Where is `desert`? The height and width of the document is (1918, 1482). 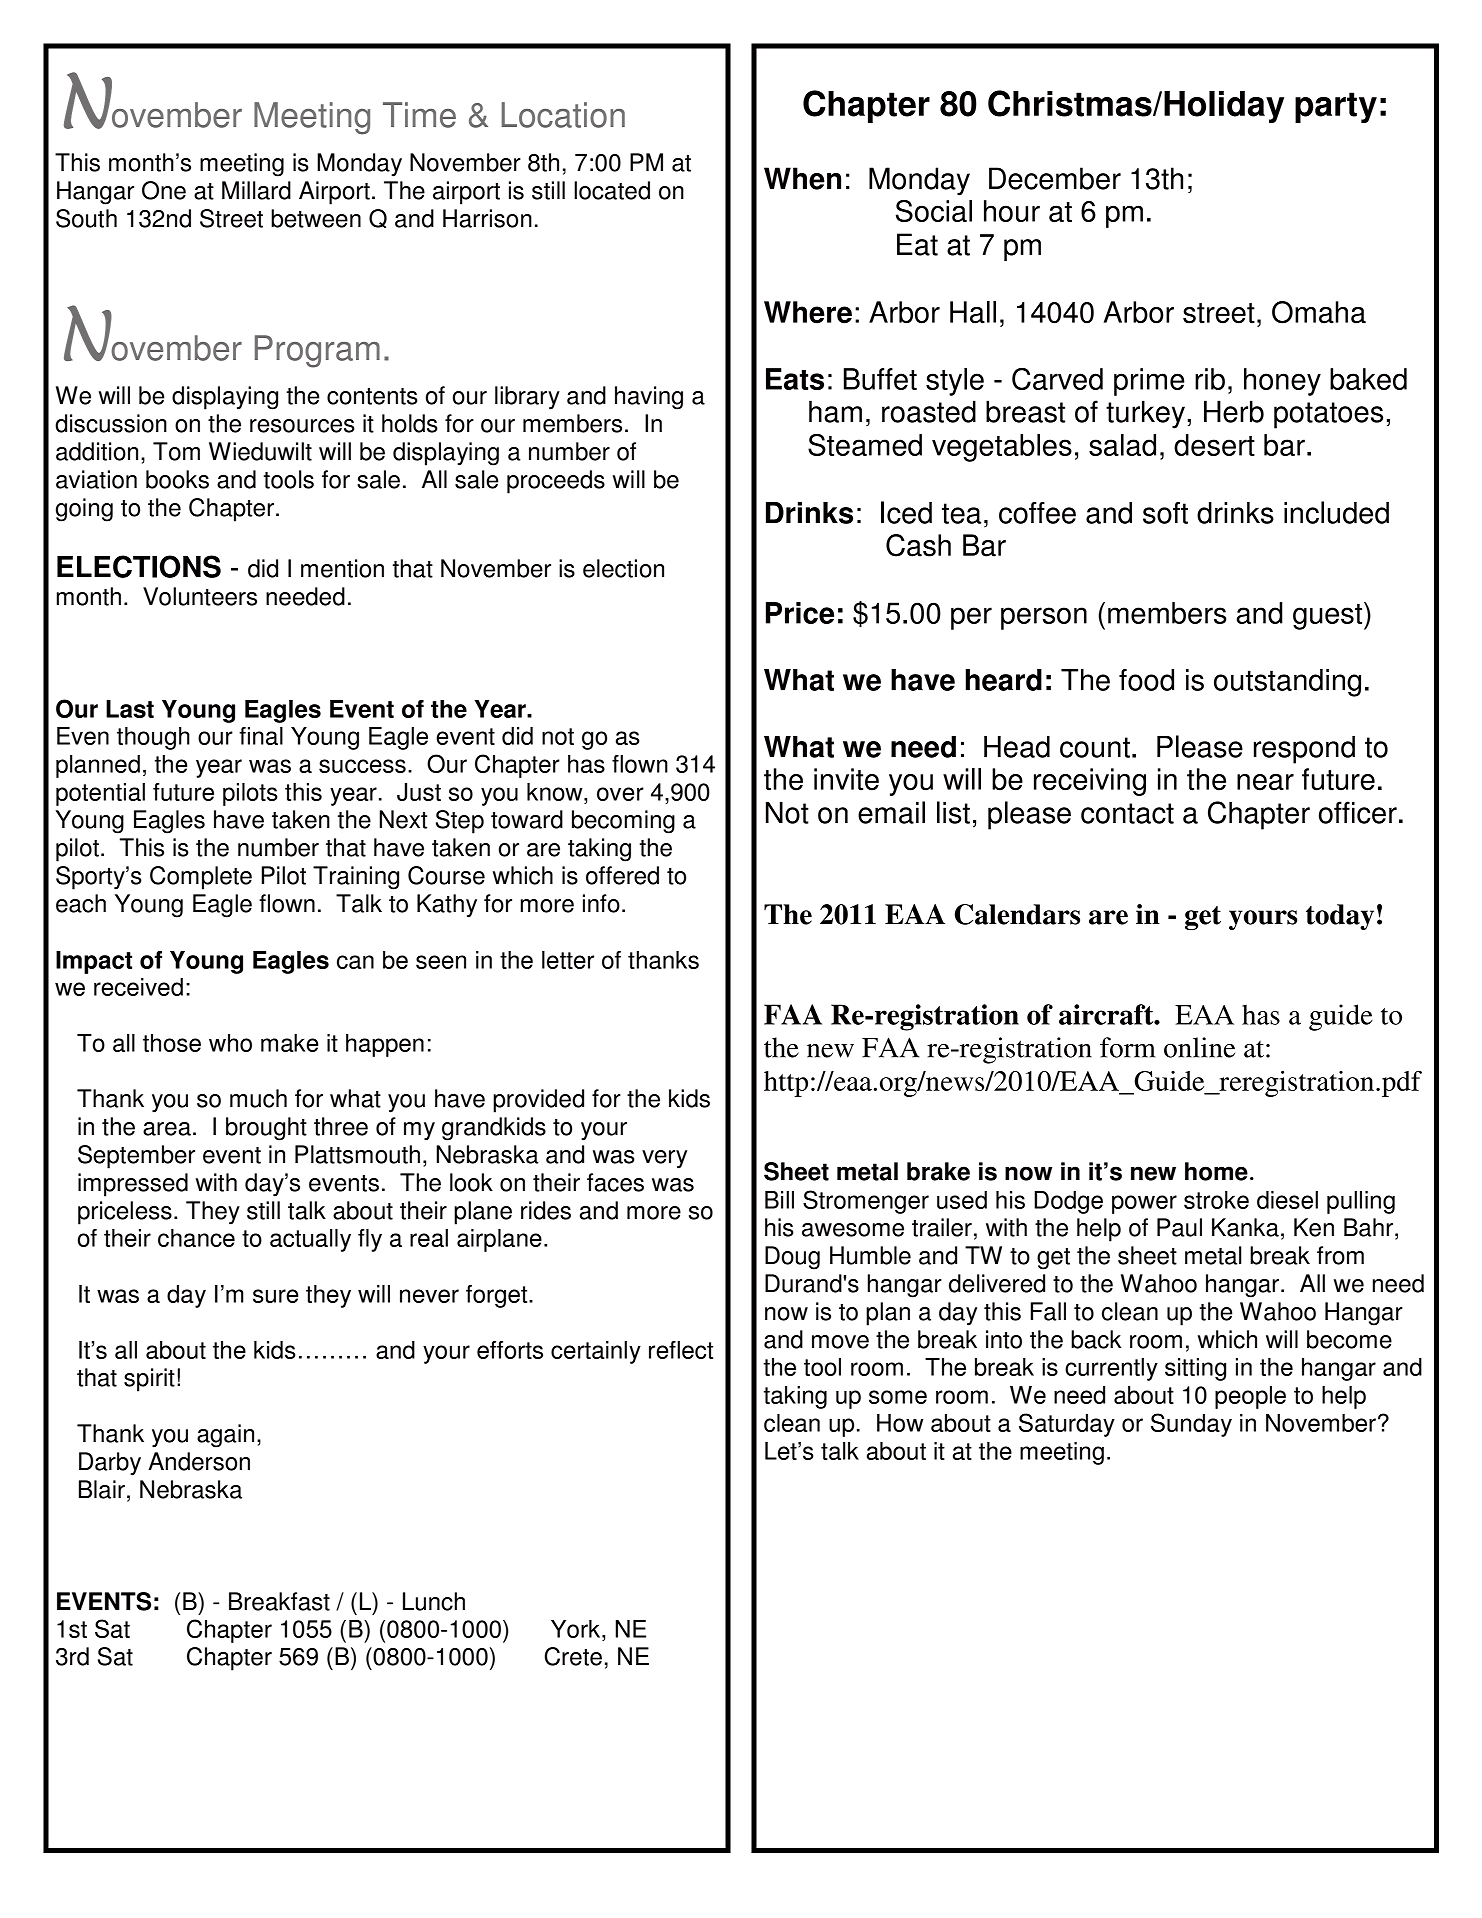 desert is located at coordinates (1214, 445).
